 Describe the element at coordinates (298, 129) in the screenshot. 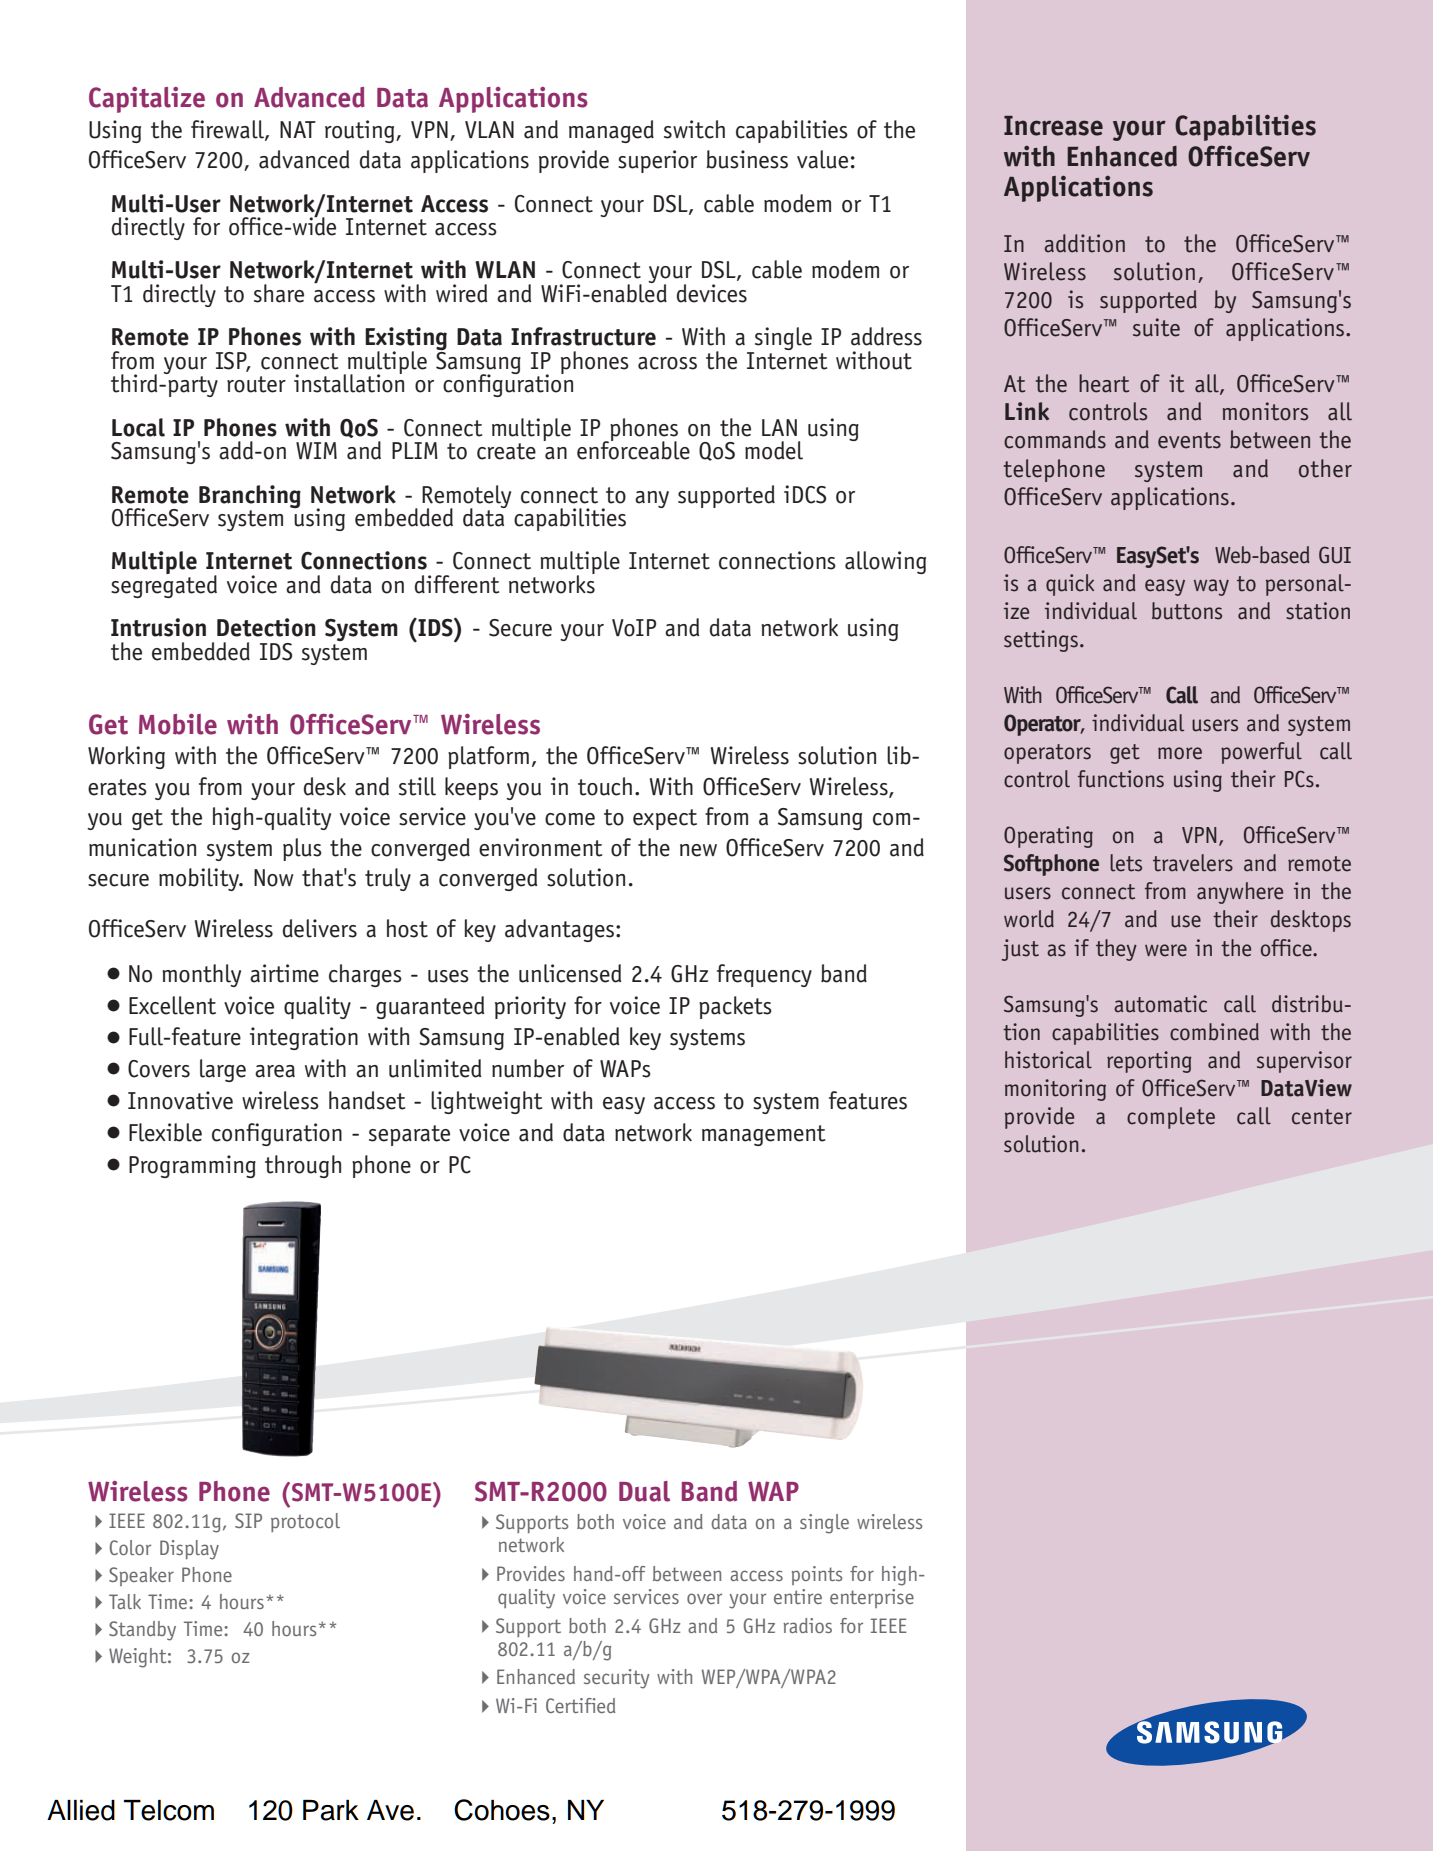

I see `NAT` at that location.
